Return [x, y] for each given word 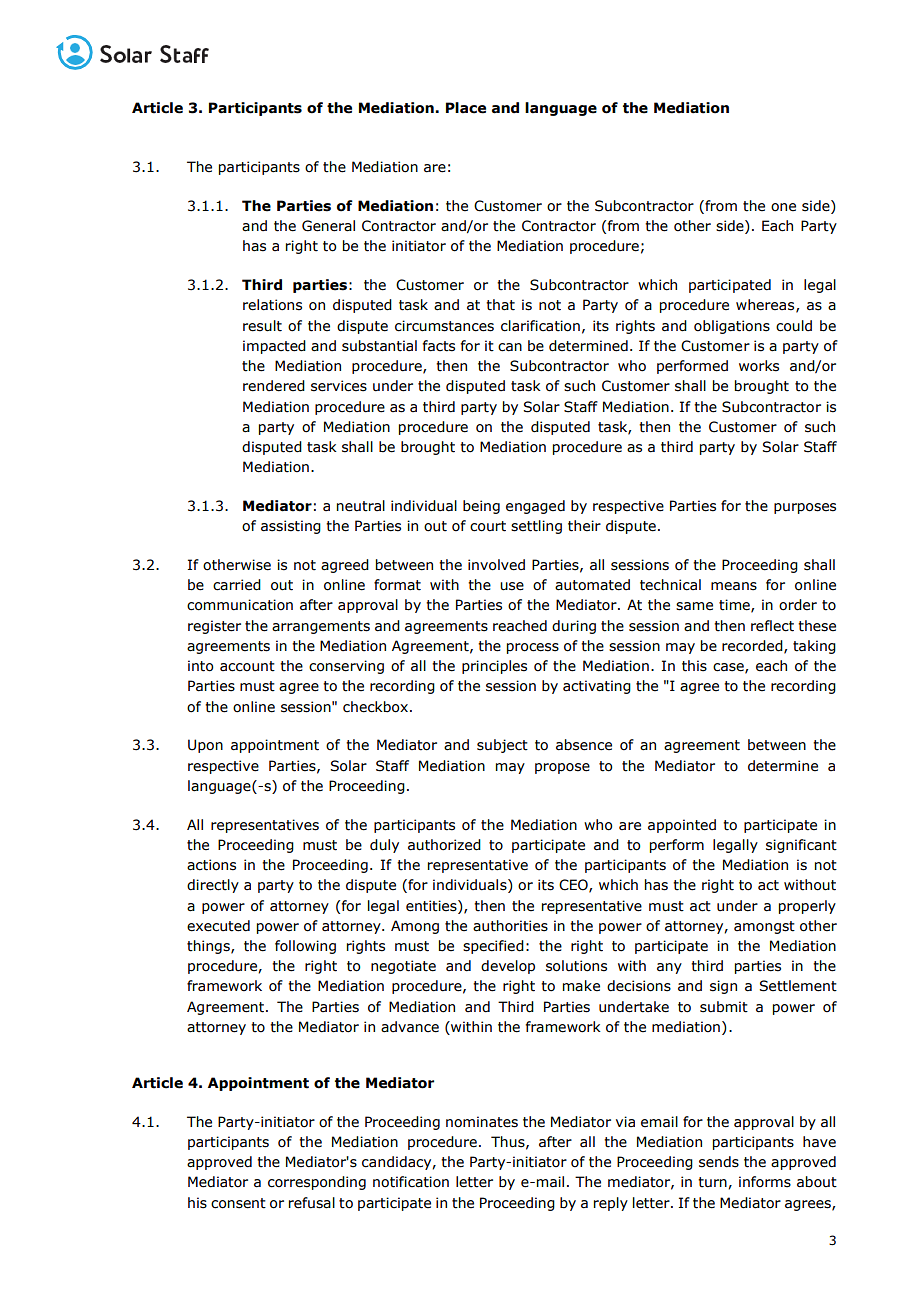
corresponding [317, 1183]
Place [466, 108]
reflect [772, 626]
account [247, 666]
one [783, 207]
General [328, 226]
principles [494, 667]
